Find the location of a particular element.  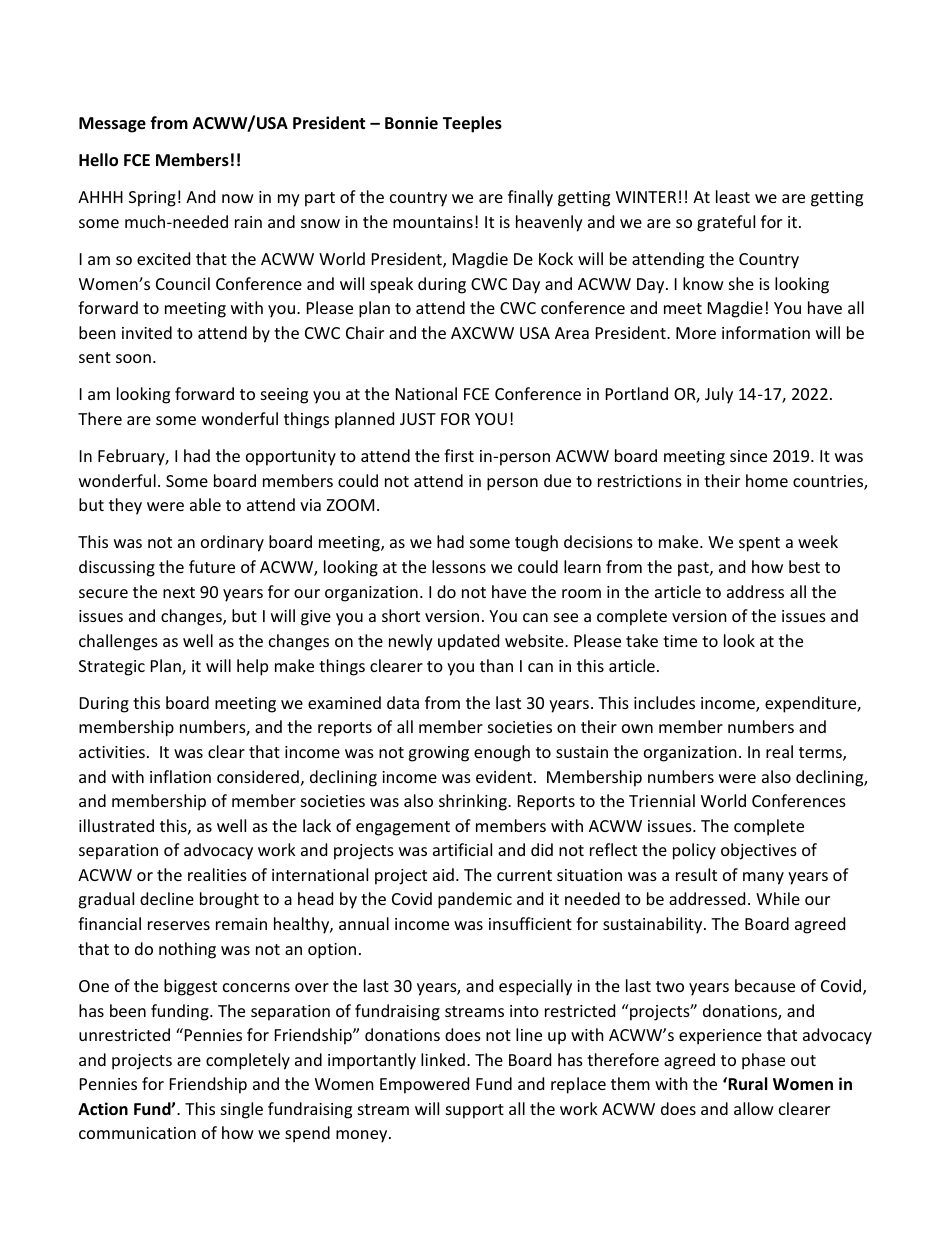

support is located at coordinates (475, 1111).
